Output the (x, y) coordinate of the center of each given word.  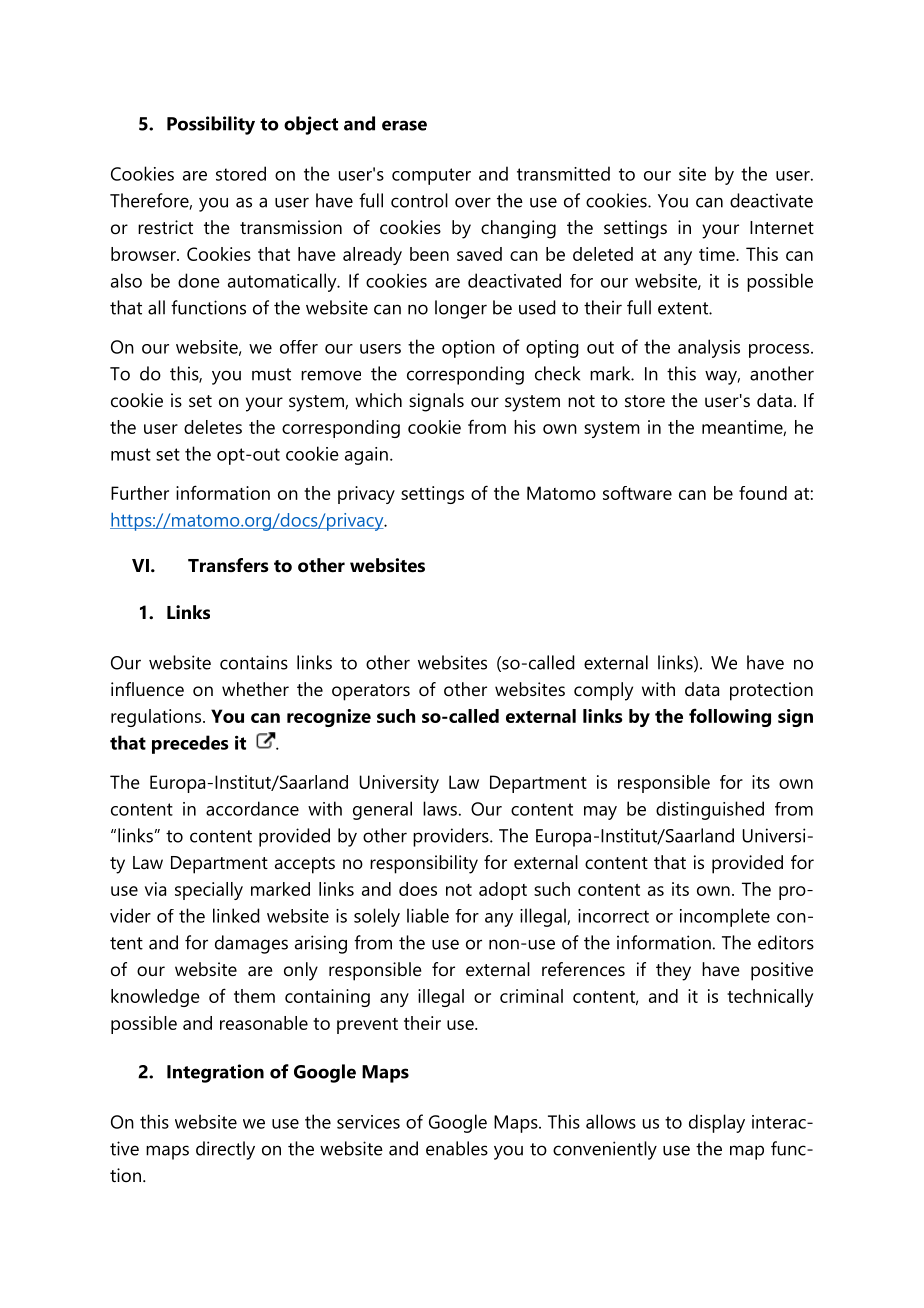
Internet (782, 227)
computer (431, 176)
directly (225, 1150)
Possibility (211, 125)
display (717, 1123)
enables (457, 1148)
